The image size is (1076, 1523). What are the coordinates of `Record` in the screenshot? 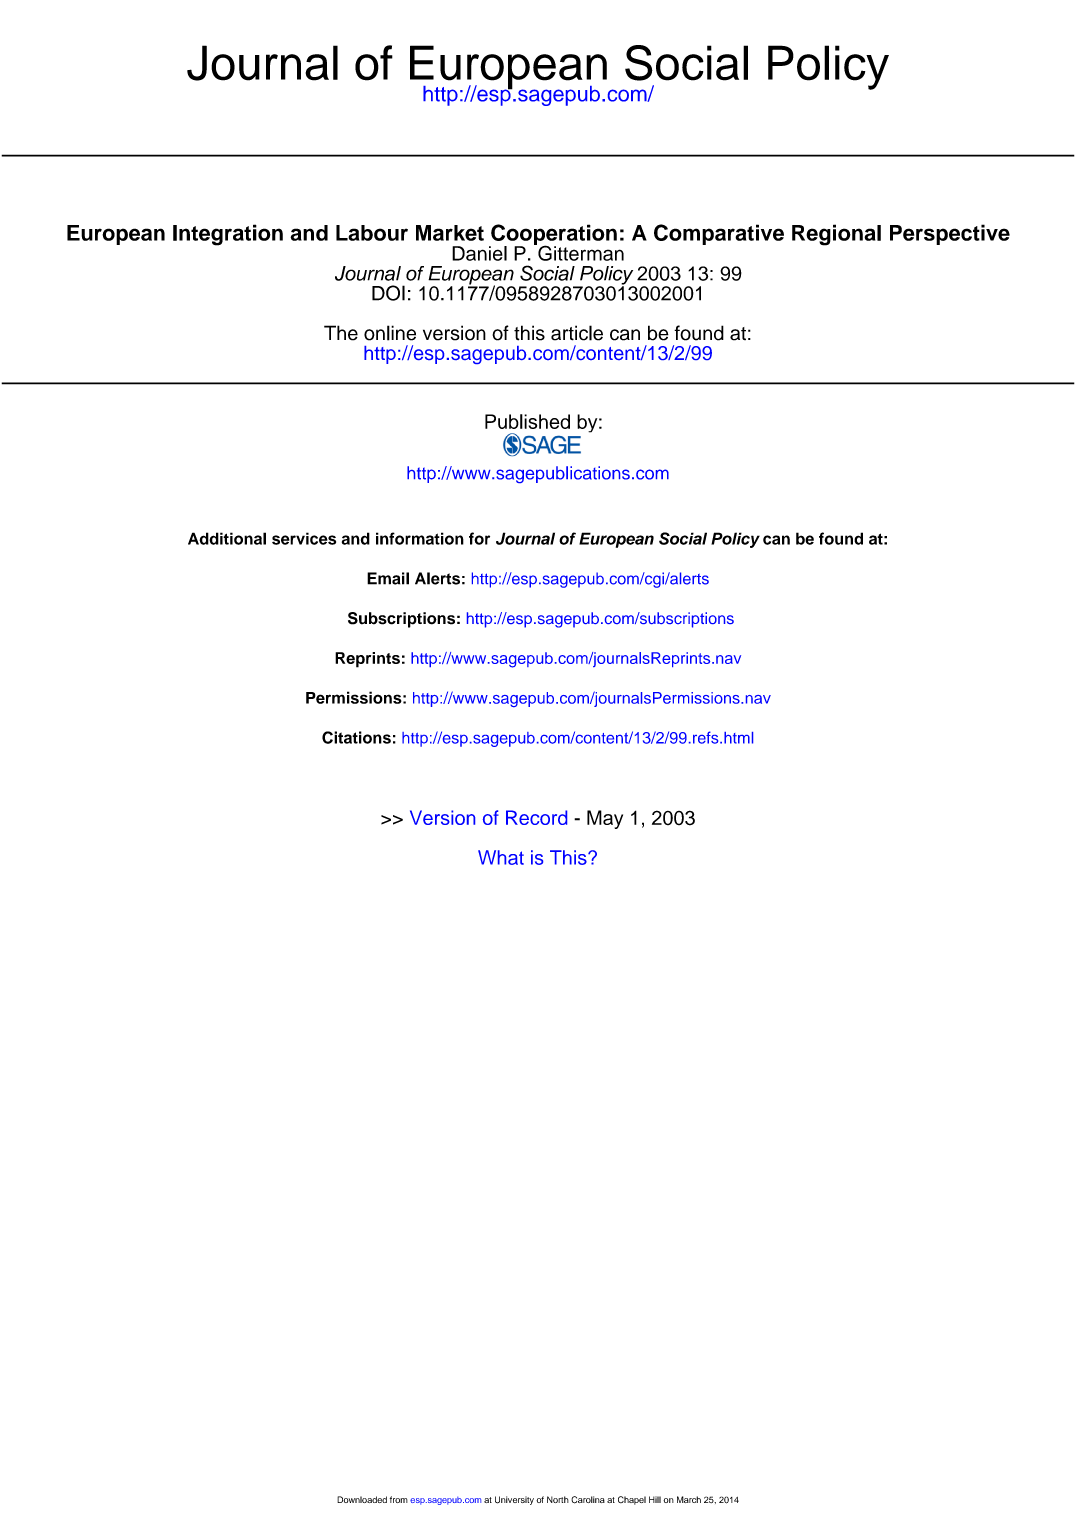 It's located at (536, 817).
